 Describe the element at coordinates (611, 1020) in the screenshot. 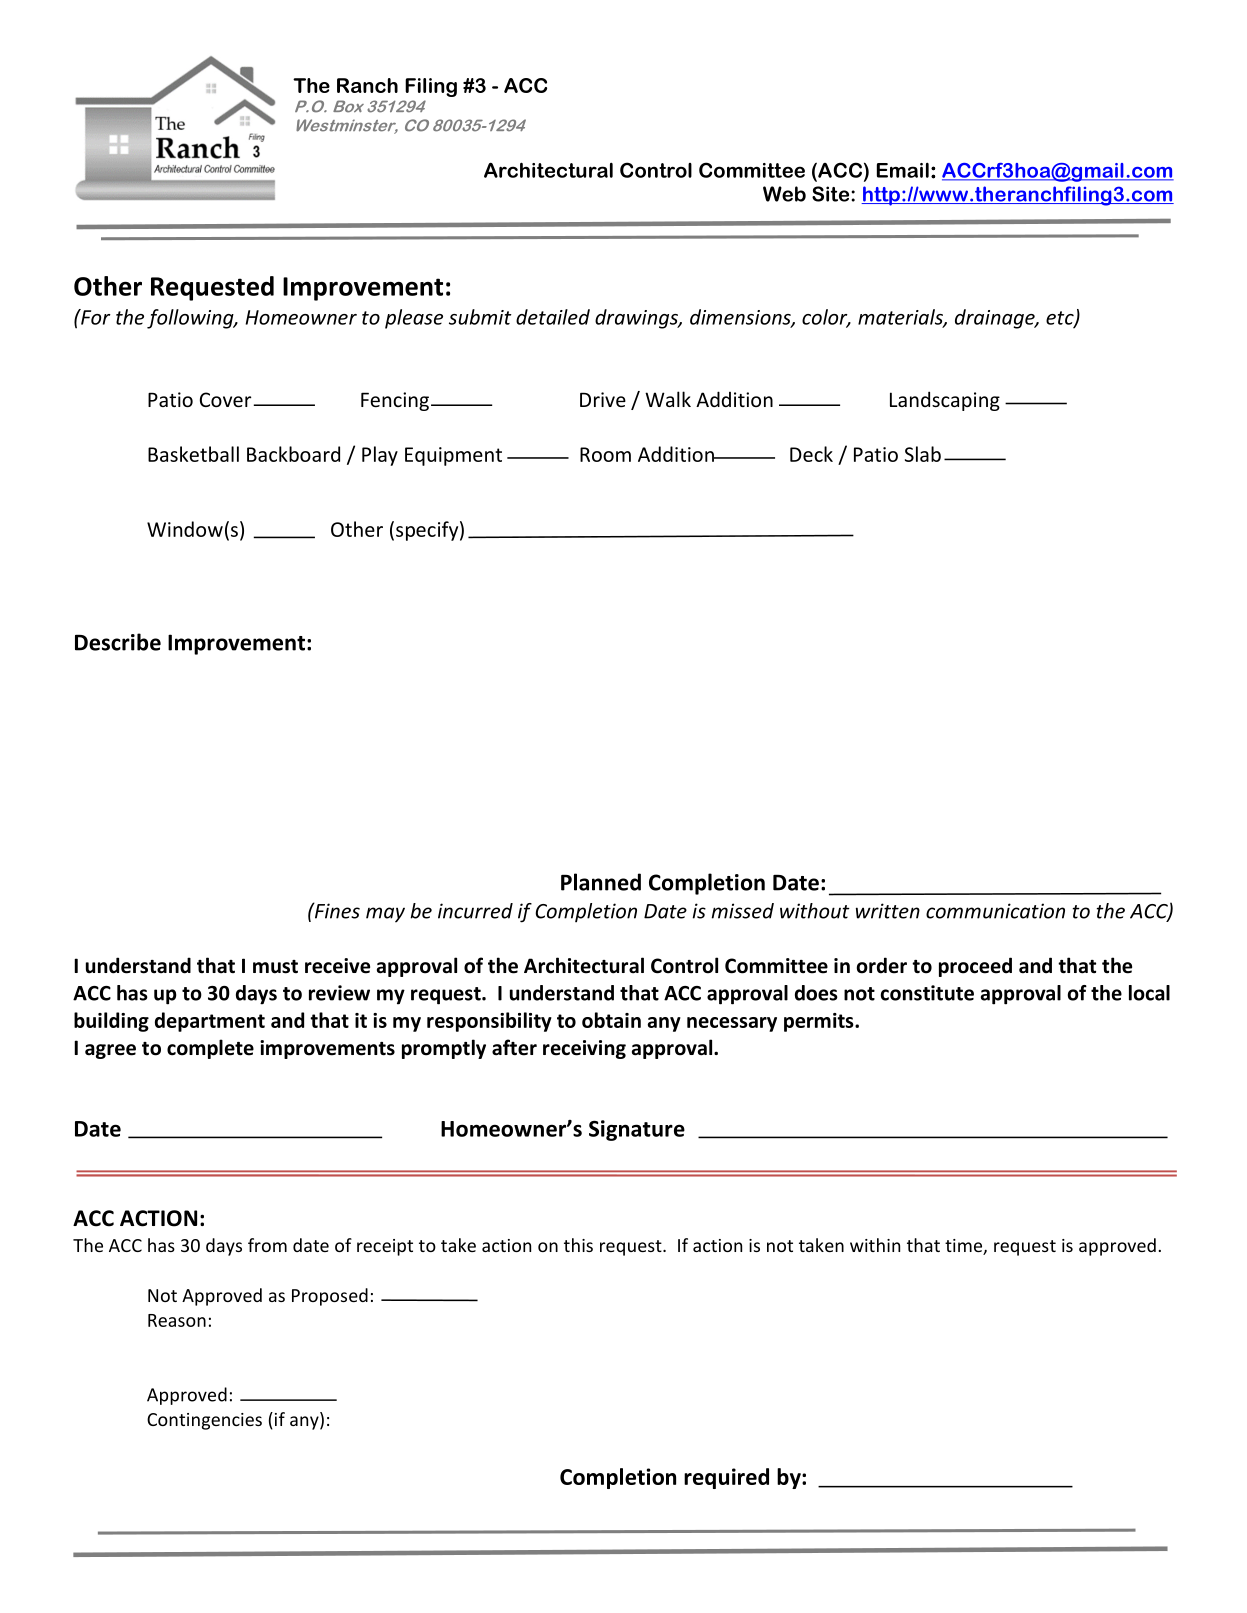

I see `obtain` at that location.
